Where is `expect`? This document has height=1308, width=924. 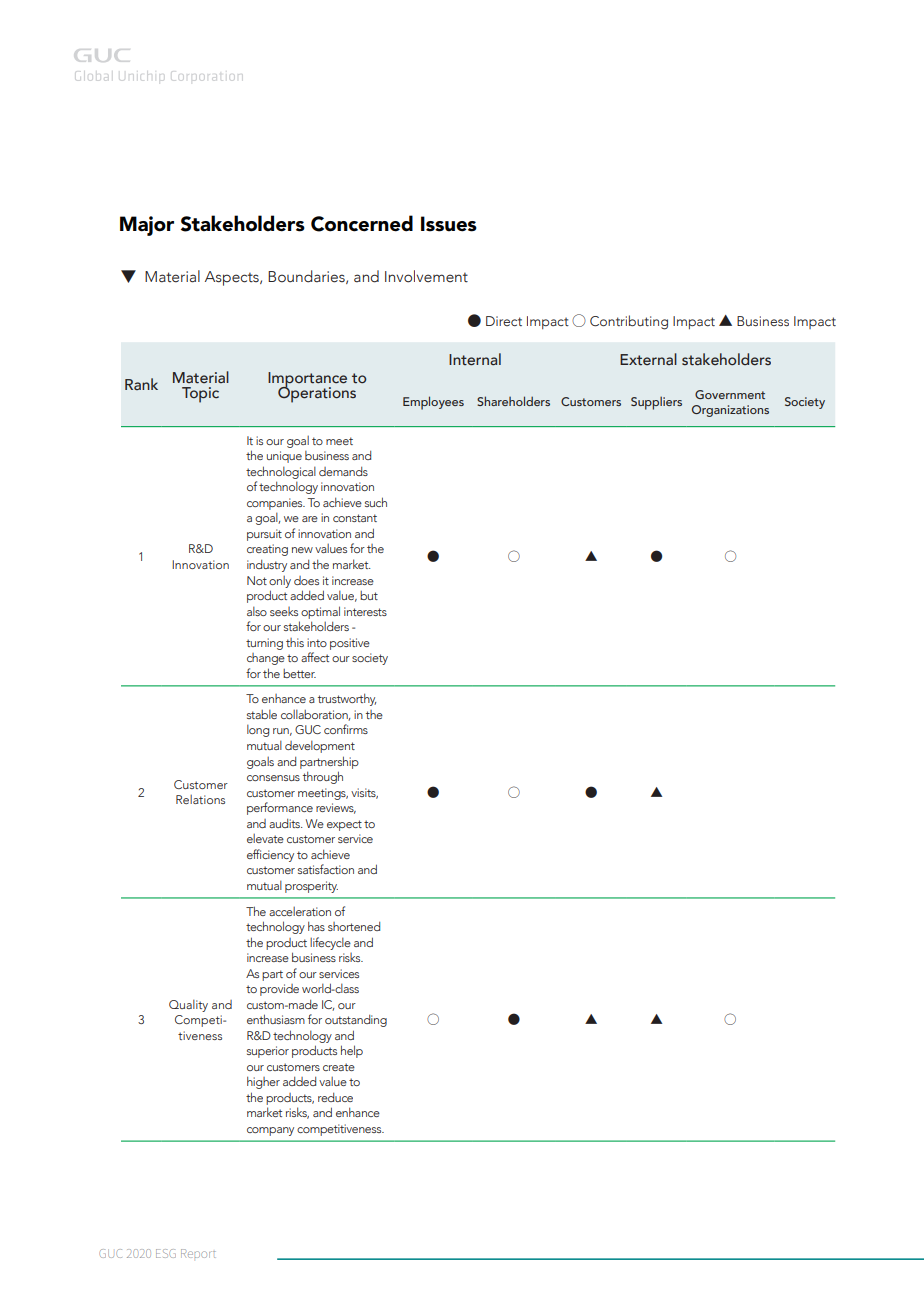
expect is located at coordinates (344, 825).
